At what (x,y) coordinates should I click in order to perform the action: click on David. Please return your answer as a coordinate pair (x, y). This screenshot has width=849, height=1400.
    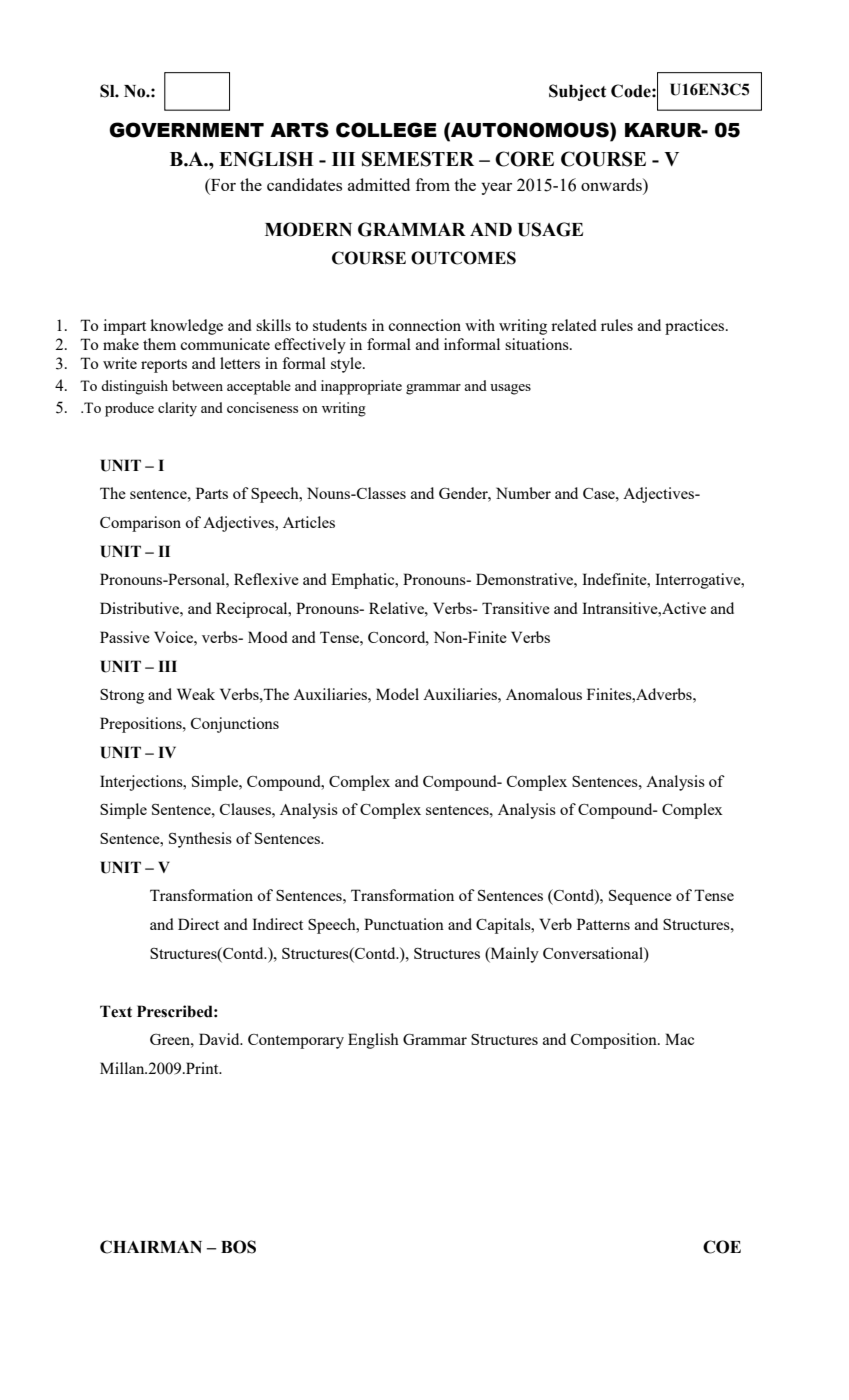
    Looking at the image, I should click on (220, 1039).
